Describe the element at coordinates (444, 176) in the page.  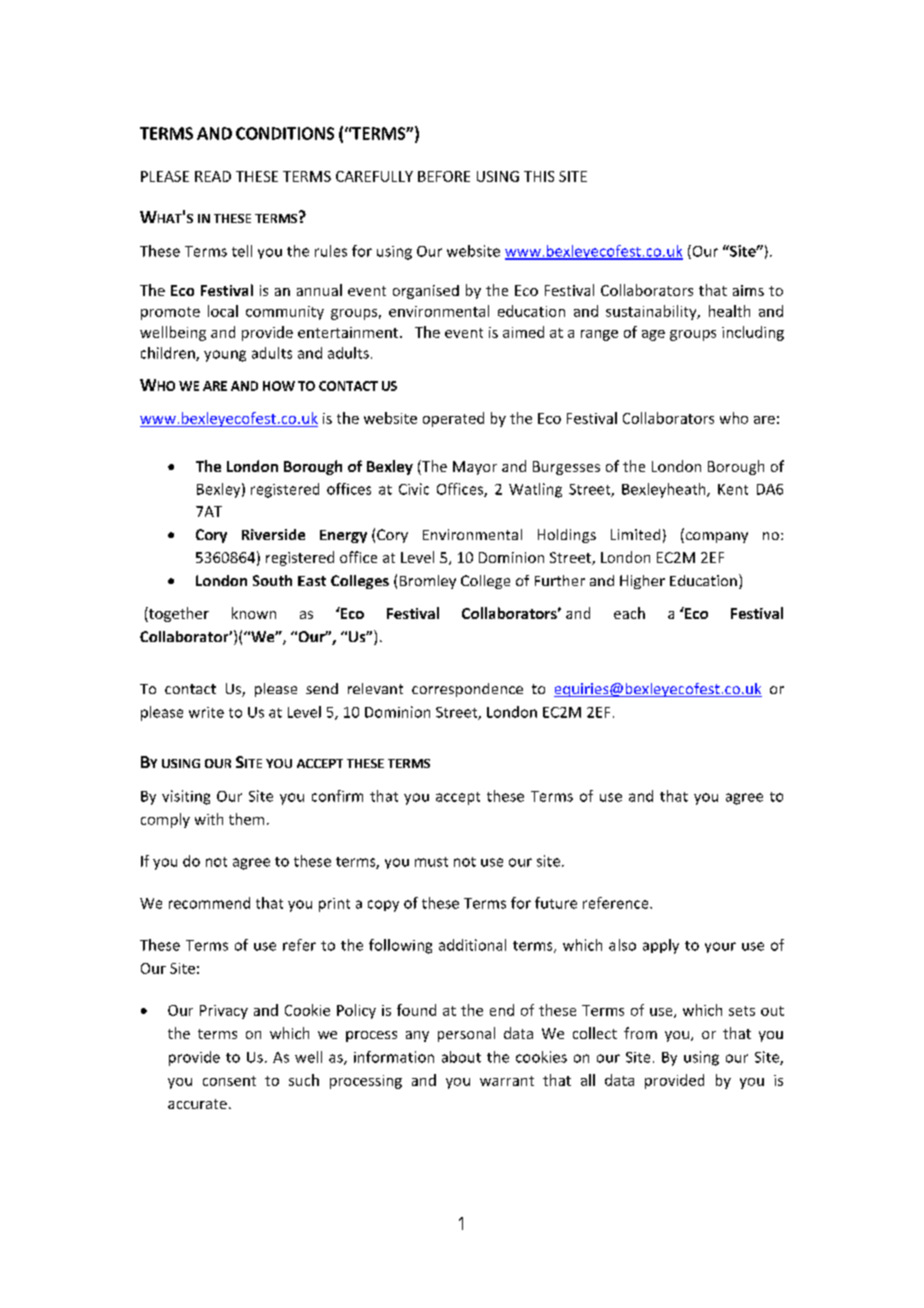
I see `BEFORE` at that location.
